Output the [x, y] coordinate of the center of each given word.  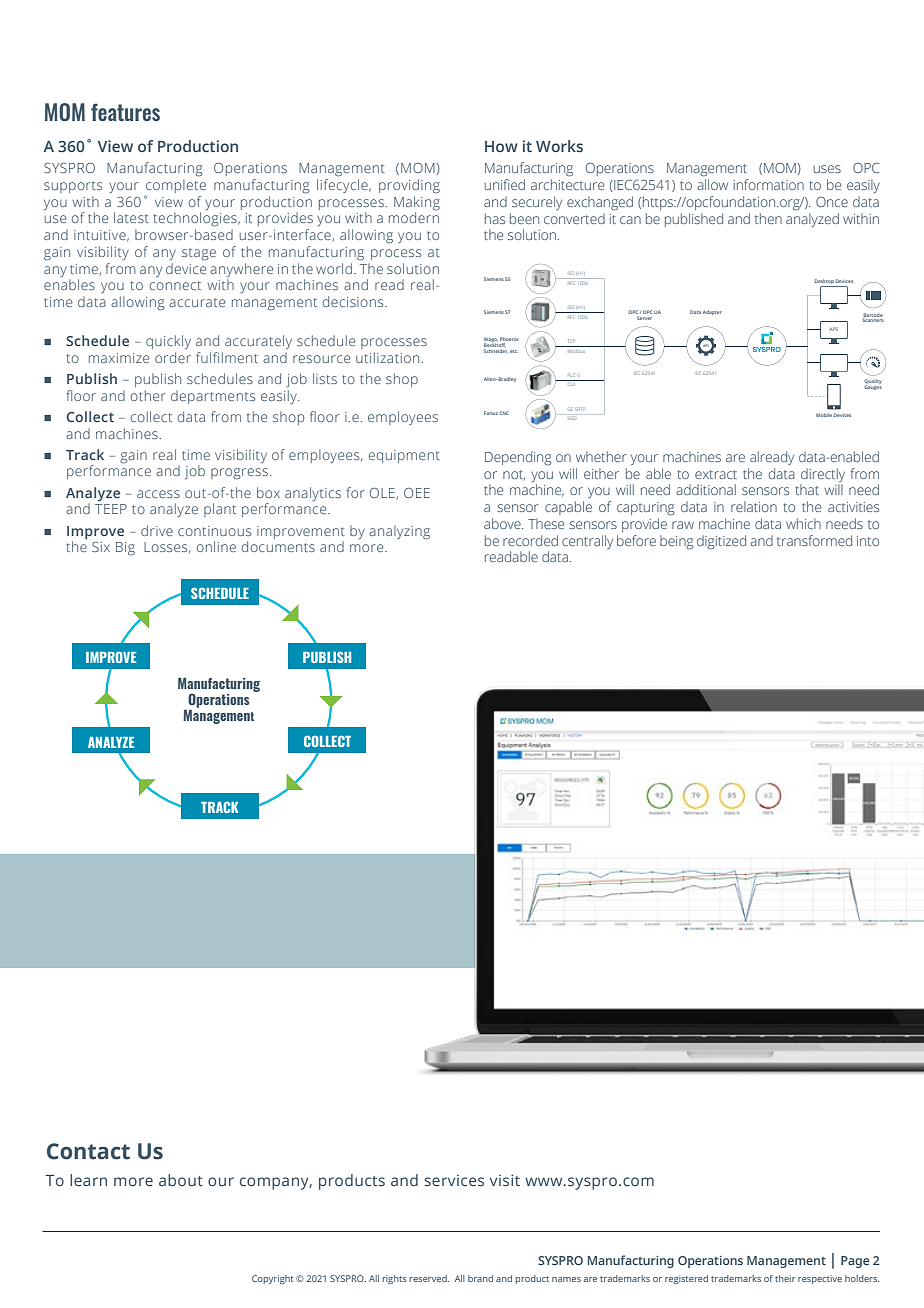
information [769, 184]
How [501, 146]
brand [480, 1278]
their [785, 1278]
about [181, 1180]
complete [175, 187]
